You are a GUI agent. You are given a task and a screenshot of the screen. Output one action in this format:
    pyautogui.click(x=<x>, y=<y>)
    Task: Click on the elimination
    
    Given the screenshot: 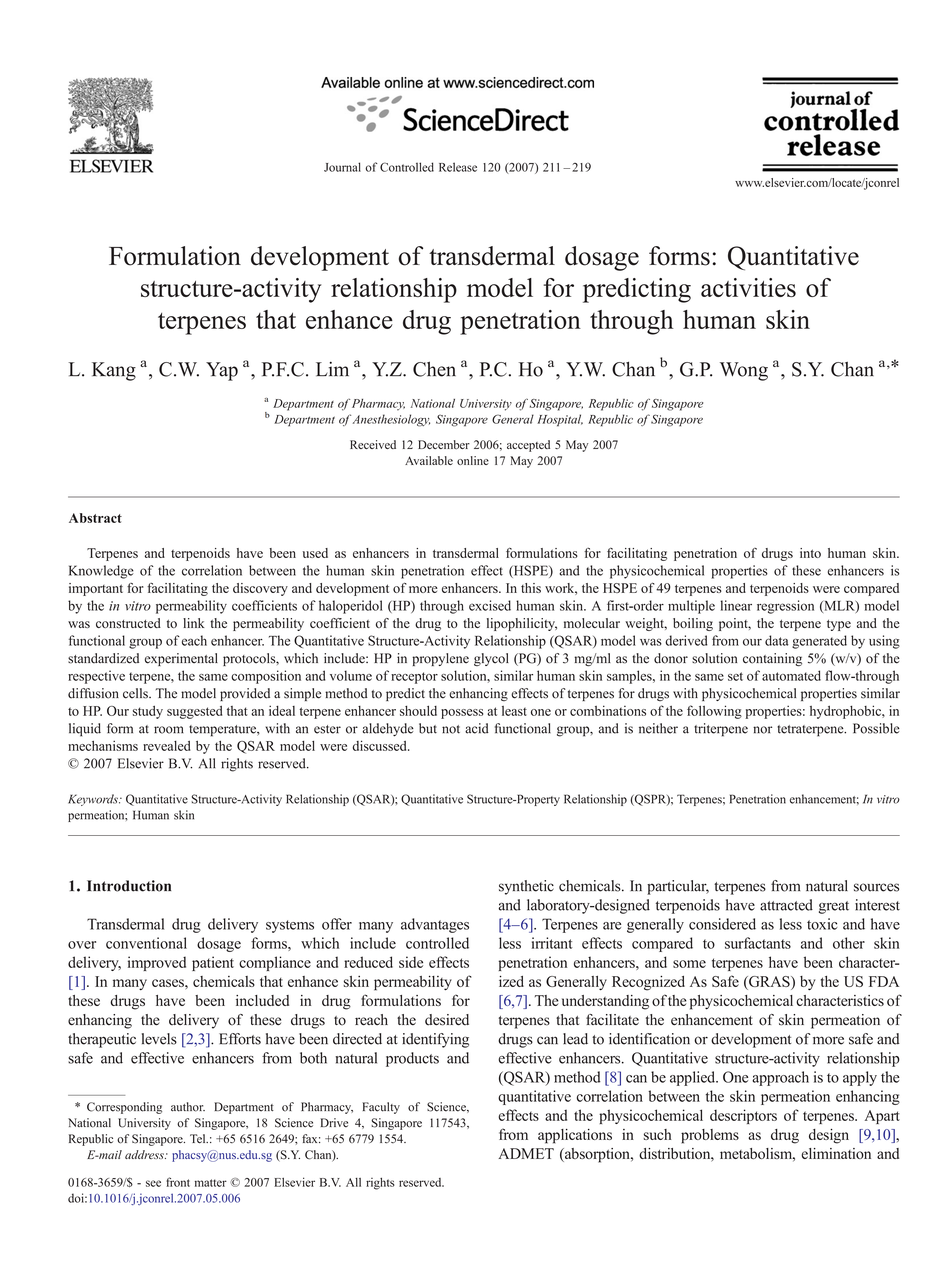 What is the action you would take?
    pyautogui.click(x=836, y=1153)
